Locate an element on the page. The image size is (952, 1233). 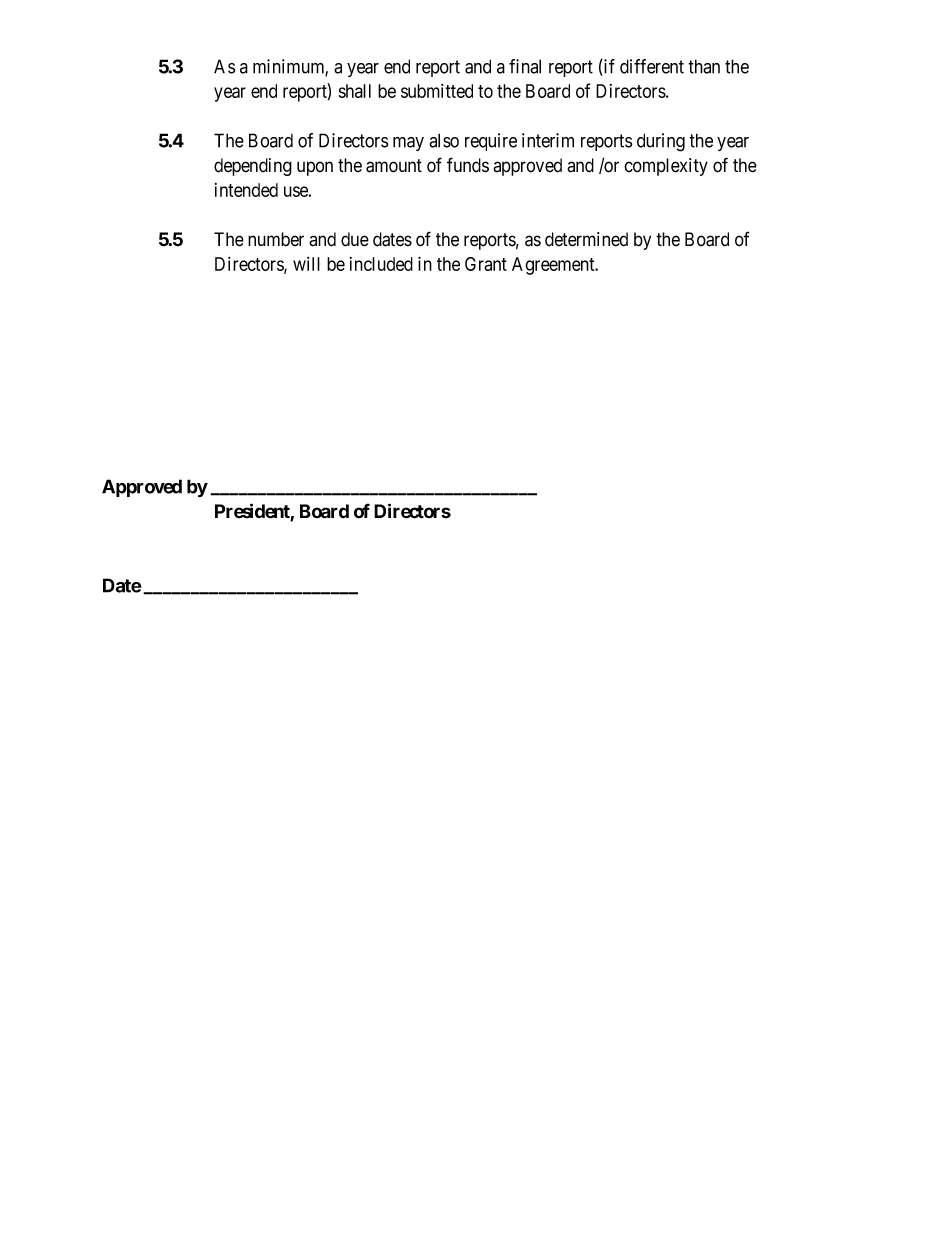
upon is located at coordinates (315, 168).
